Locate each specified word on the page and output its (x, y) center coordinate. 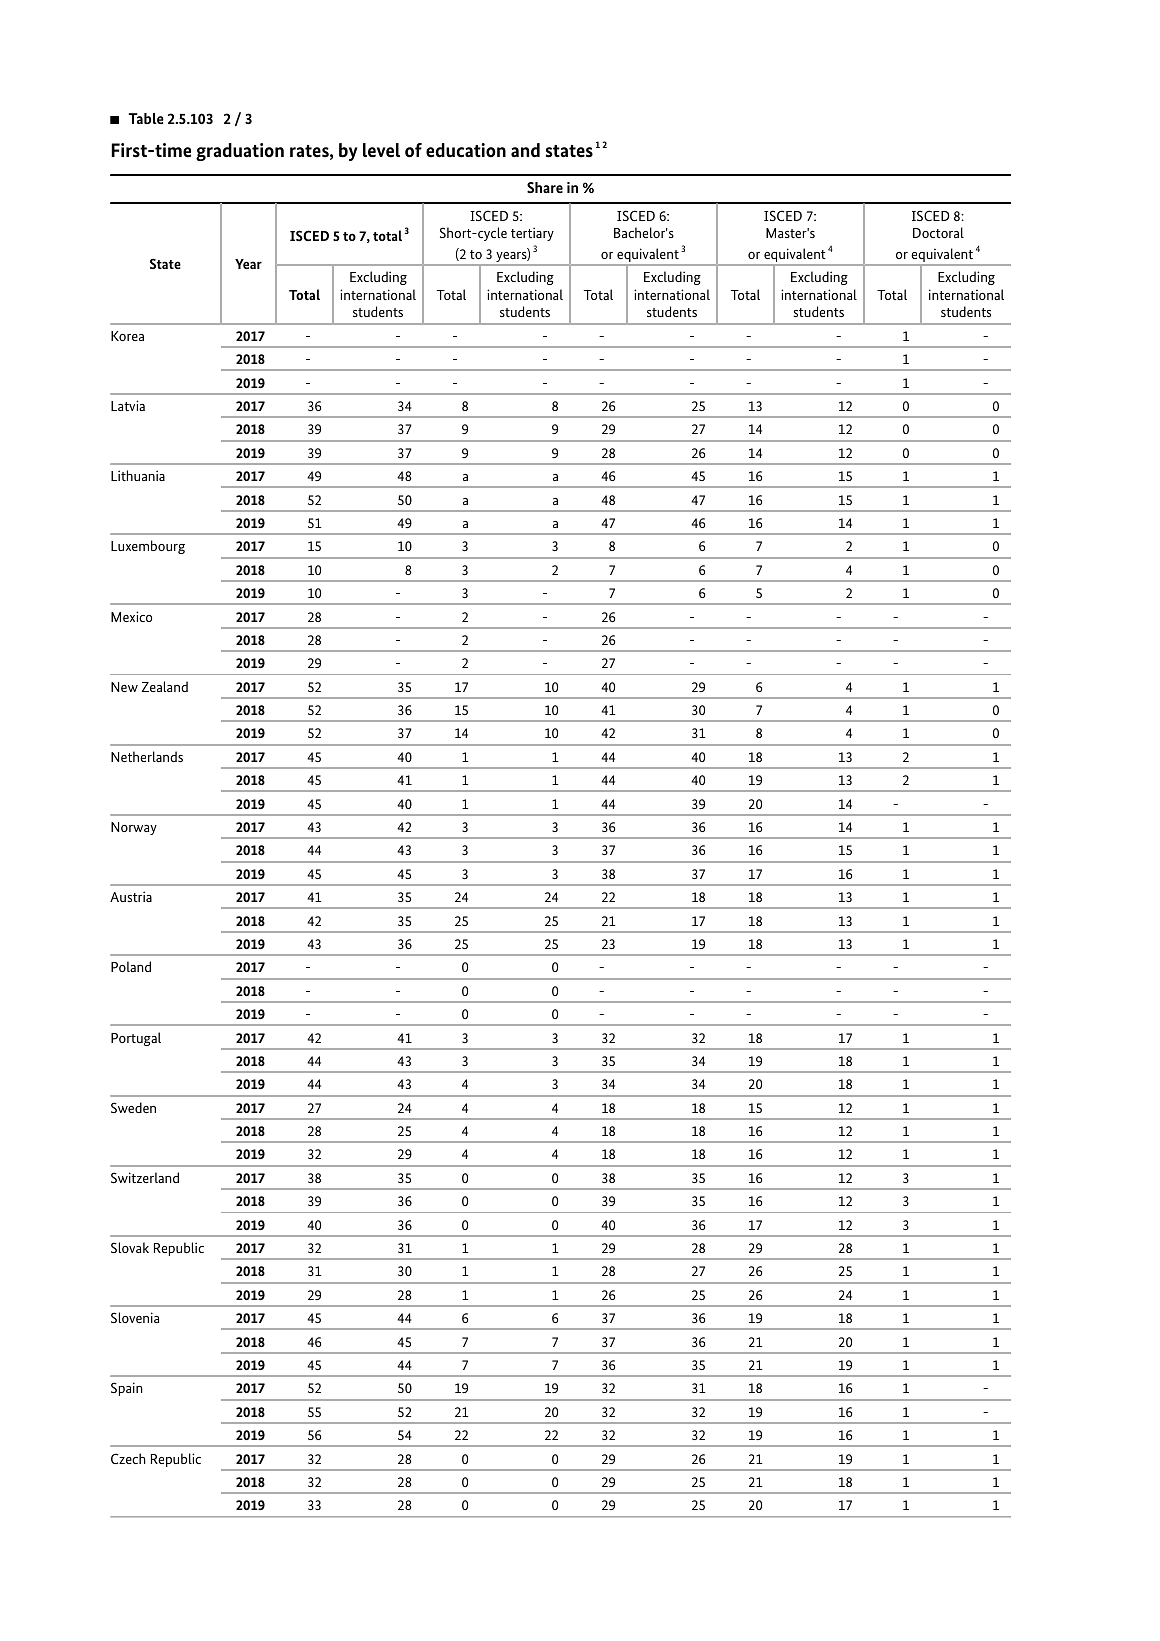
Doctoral (938, 232)
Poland (131, 966)
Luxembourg (148, 547)
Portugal (136, 1039)
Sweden (133, 1107)
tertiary (532, 234)
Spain (127, 1389)
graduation (240, 152)
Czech (128, 1458)
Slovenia (135, 1317)
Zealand (165, 686)
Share (545, 187)
